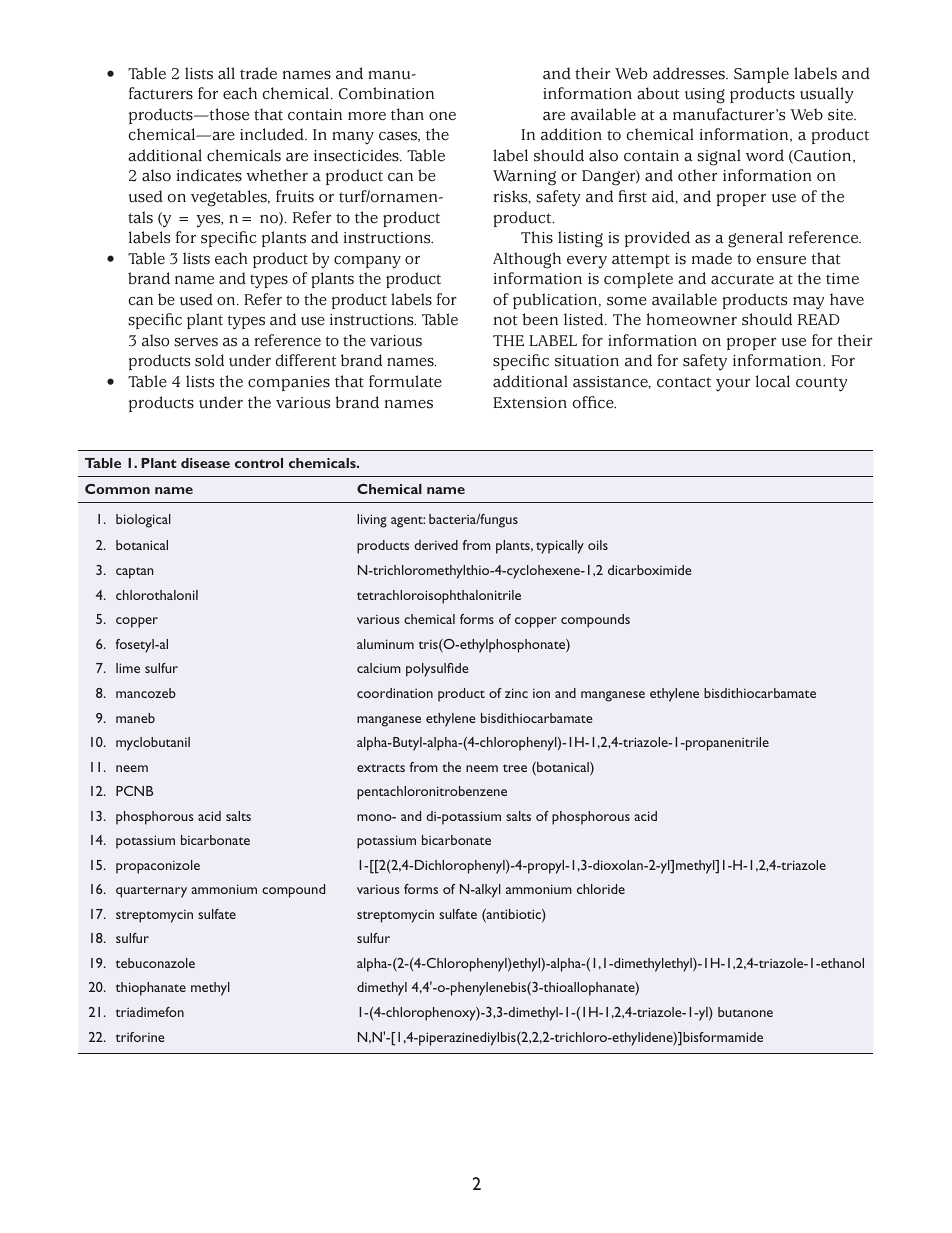 The width and height of the screenshot is (952, 1233). I want to click on serves, so click(196, 342).
